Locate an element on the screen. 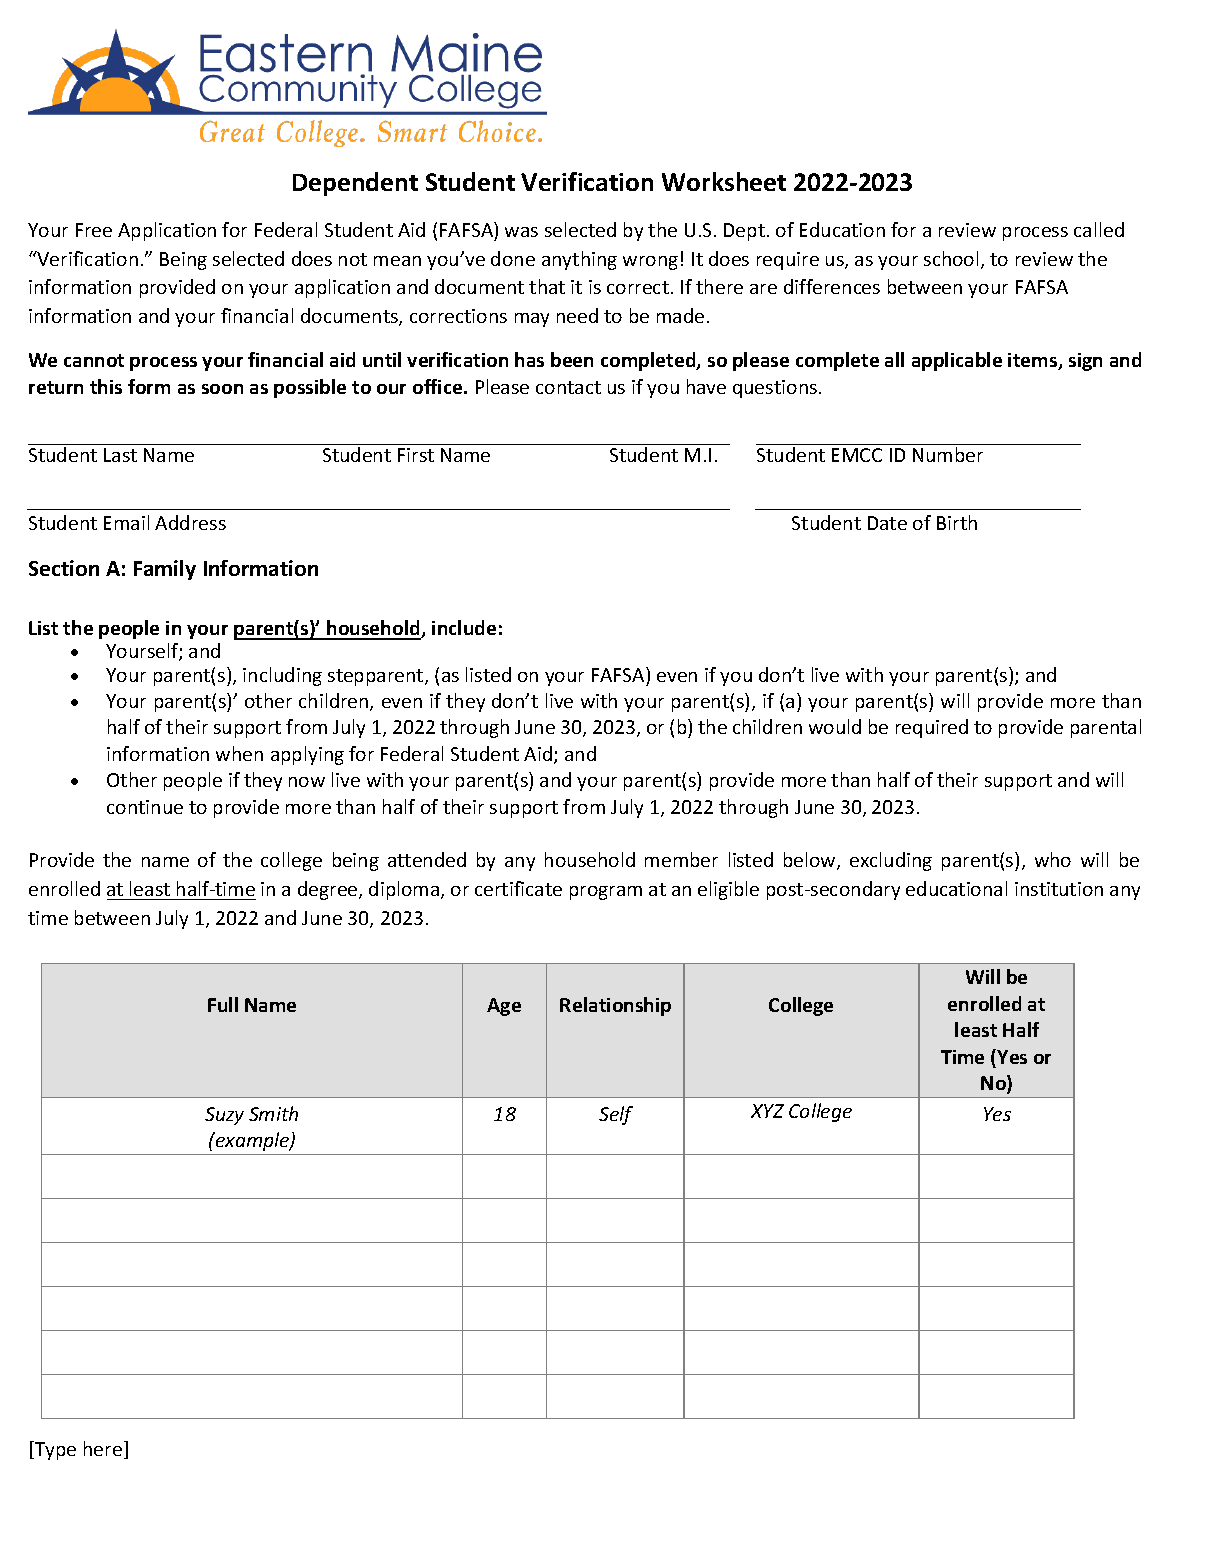 Image resolution: width=1205 pixels, height=1560 pixels. continue is located at coordinates (145, 807).
